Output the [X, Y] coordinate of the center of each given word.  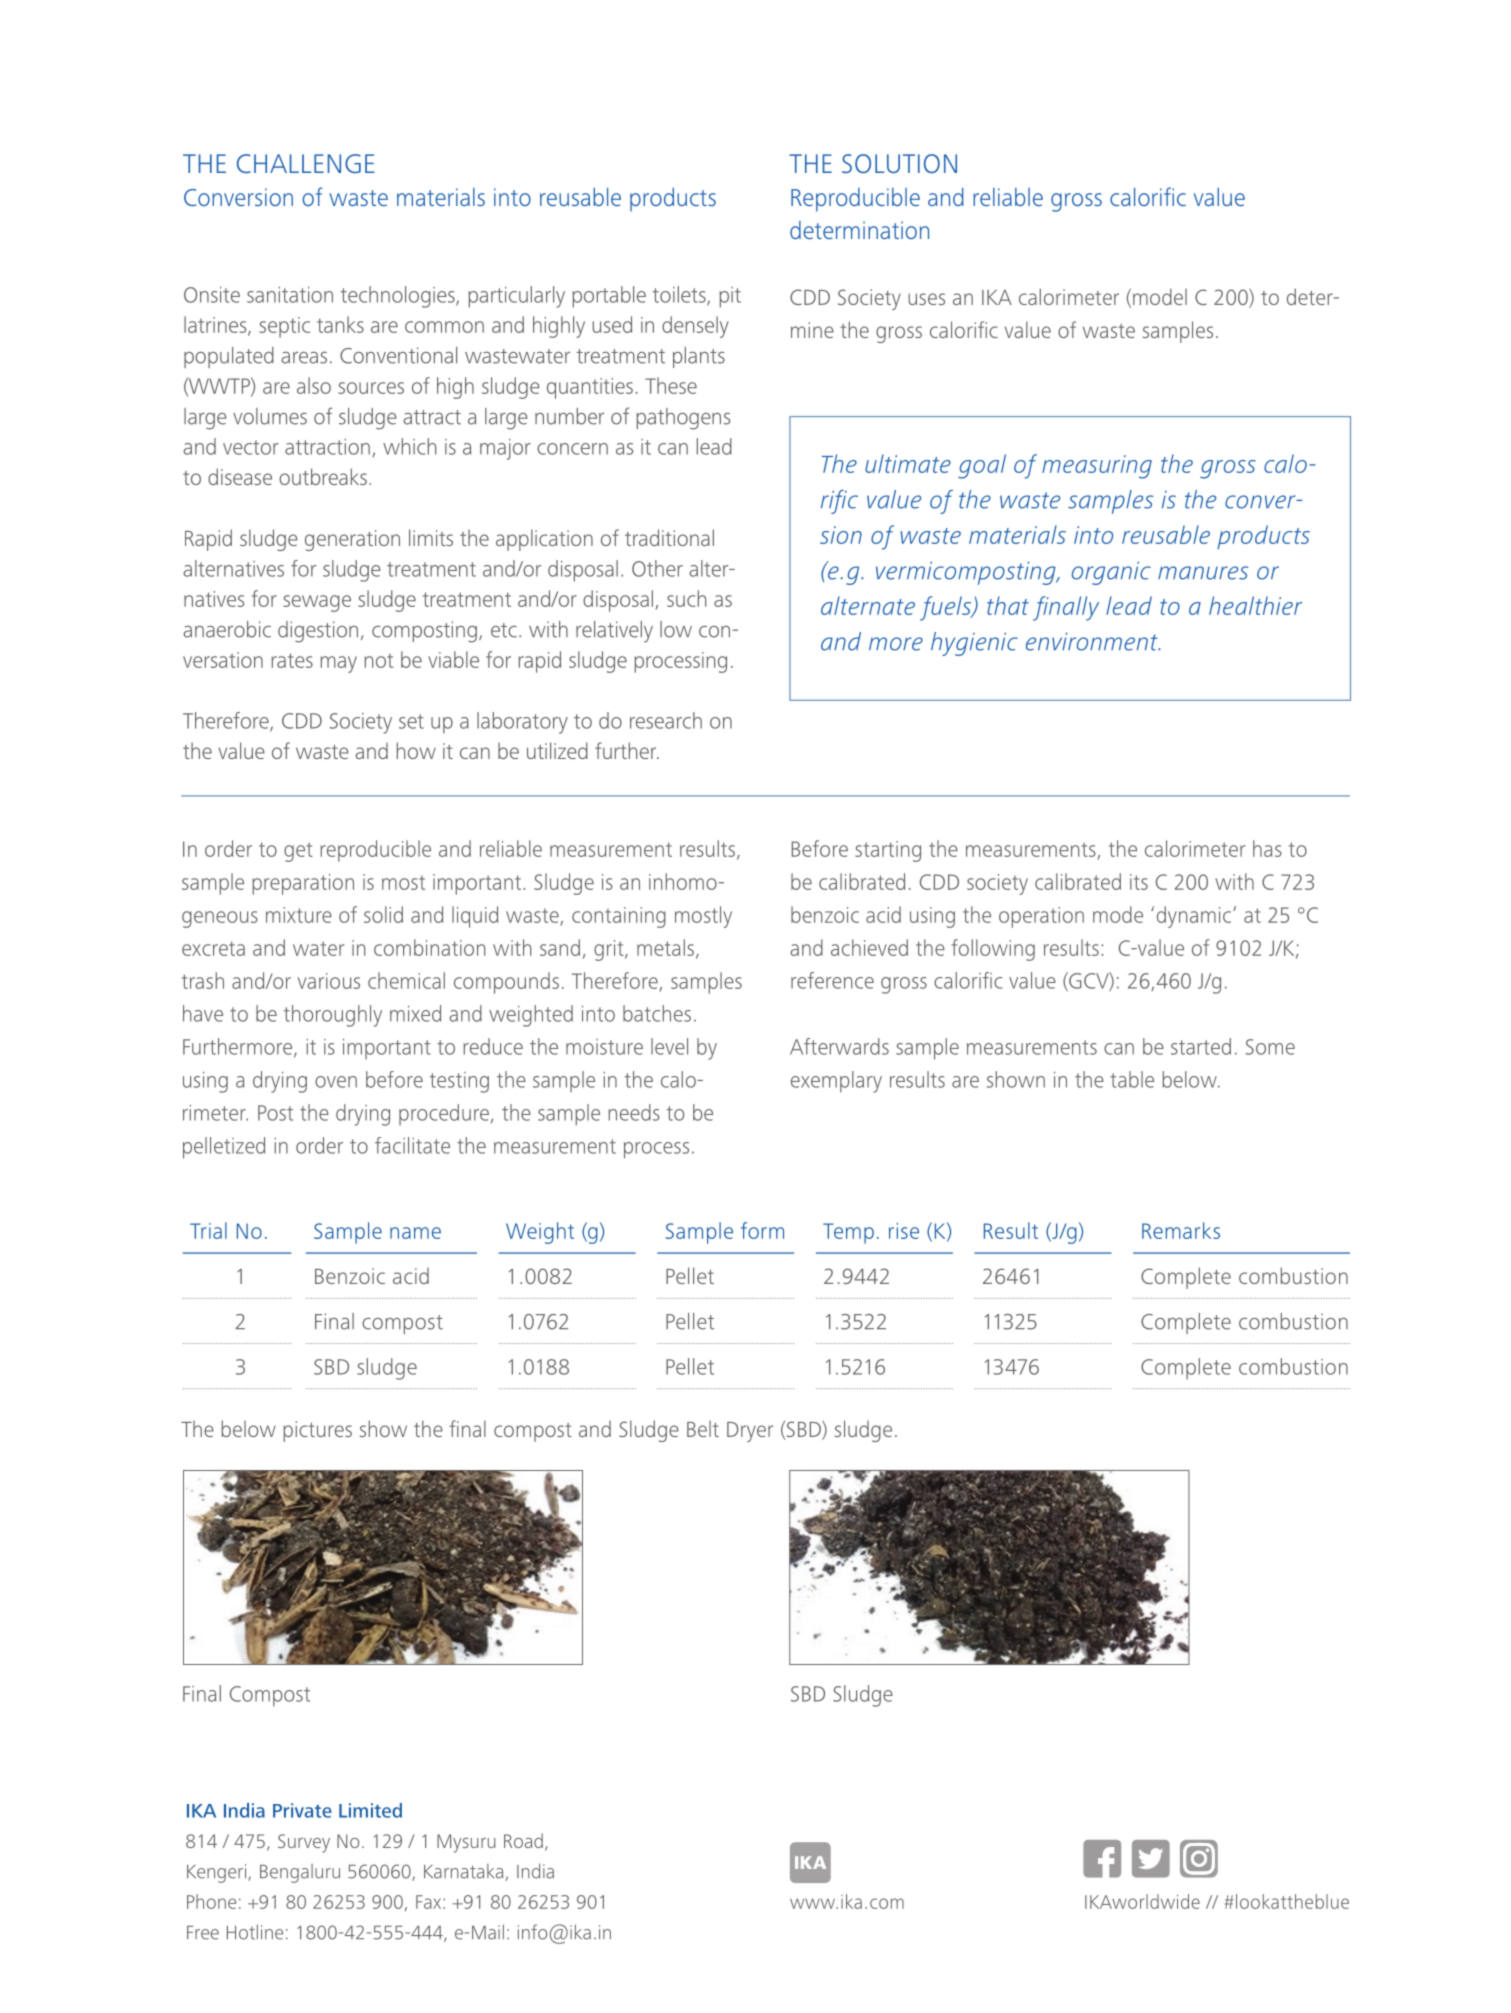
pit [730, 297]
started [1201, 1046]
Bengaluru [300, 1873]
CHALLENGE [306, 163]
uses [926, 299]
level [669, 1046]
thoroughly [333, 1016]
